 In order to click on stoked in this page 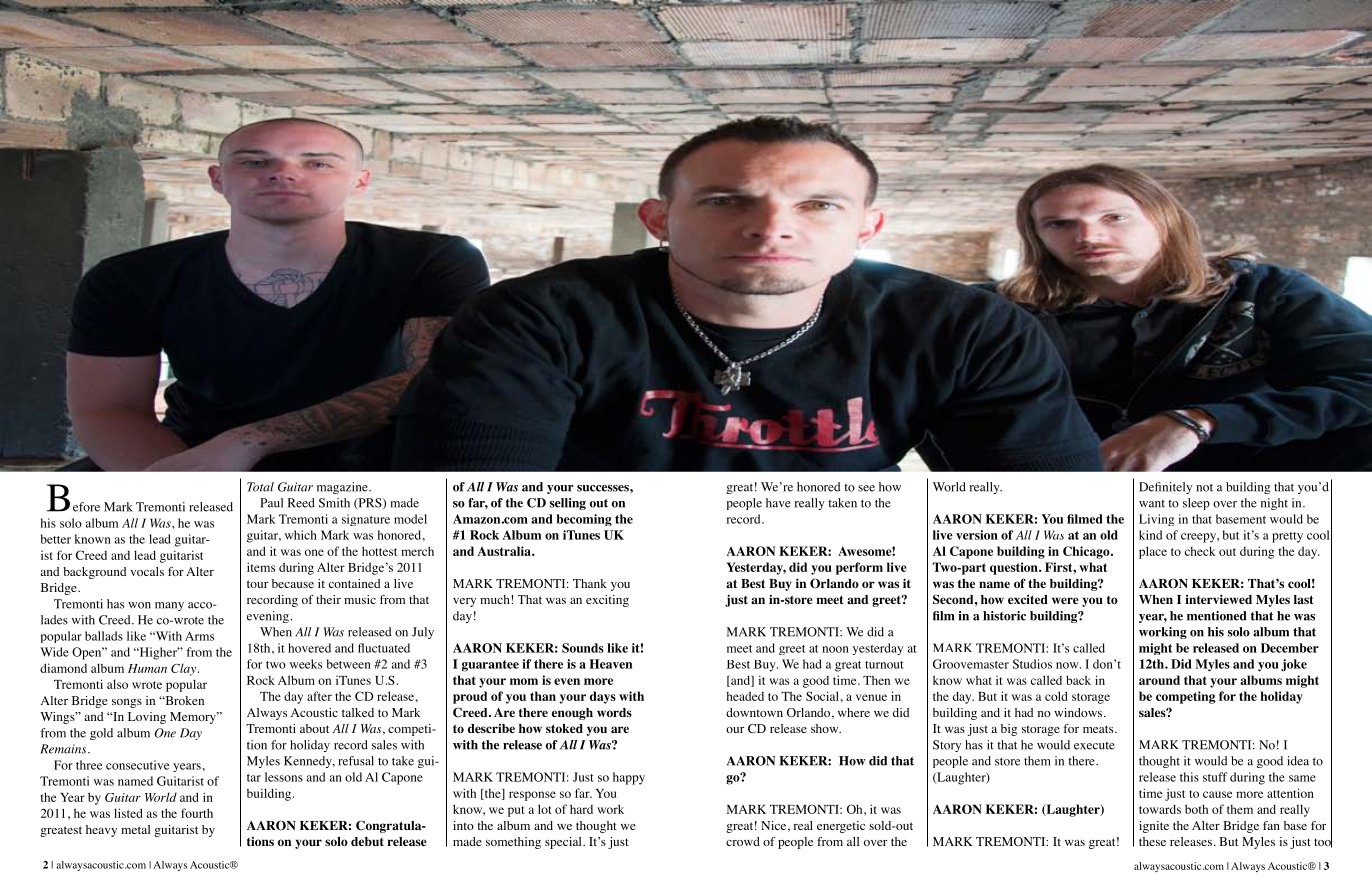, I will do `click(564, 728)`.
